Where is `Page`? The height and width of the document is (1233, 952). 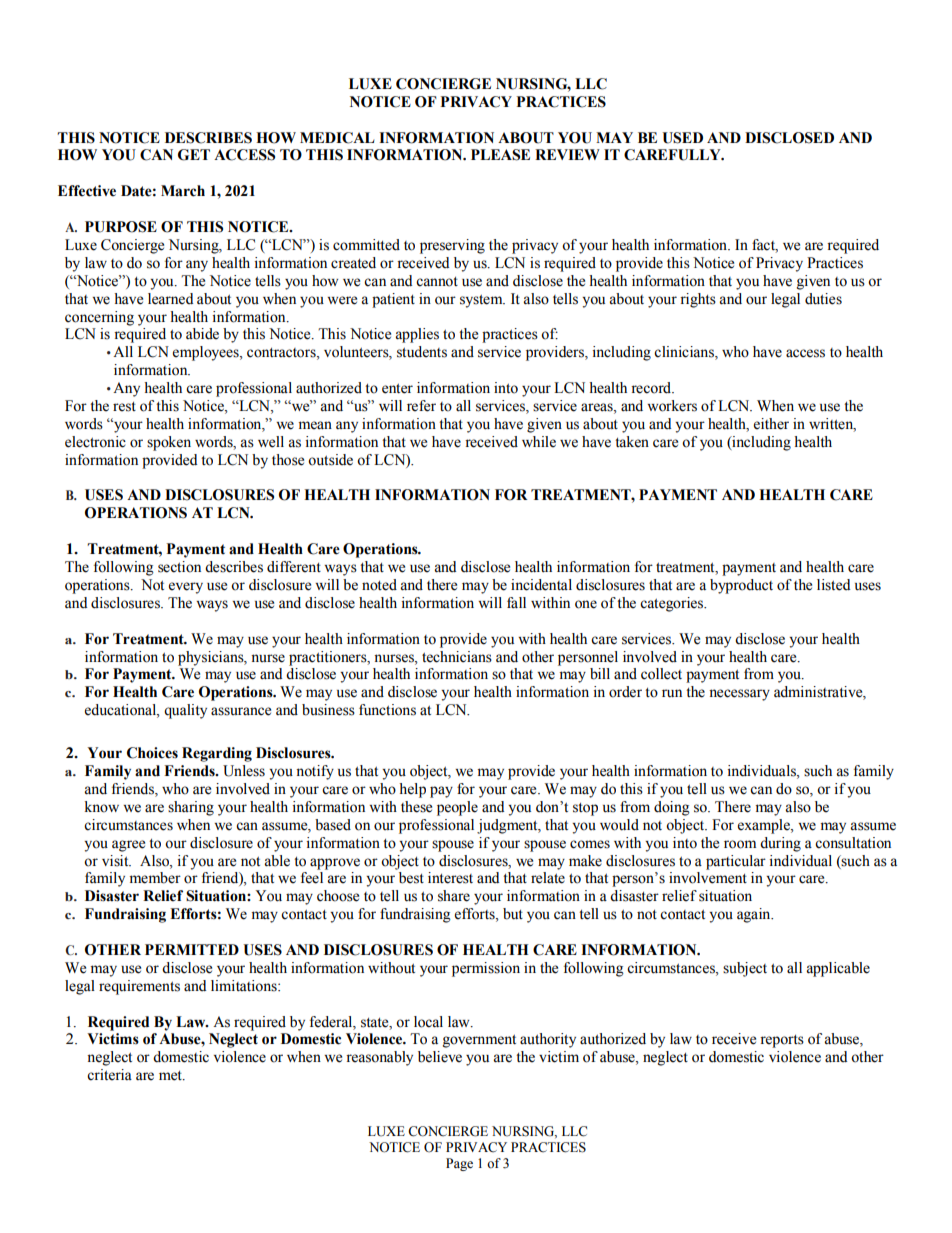 Page is located at coordinates (459, 1164).
